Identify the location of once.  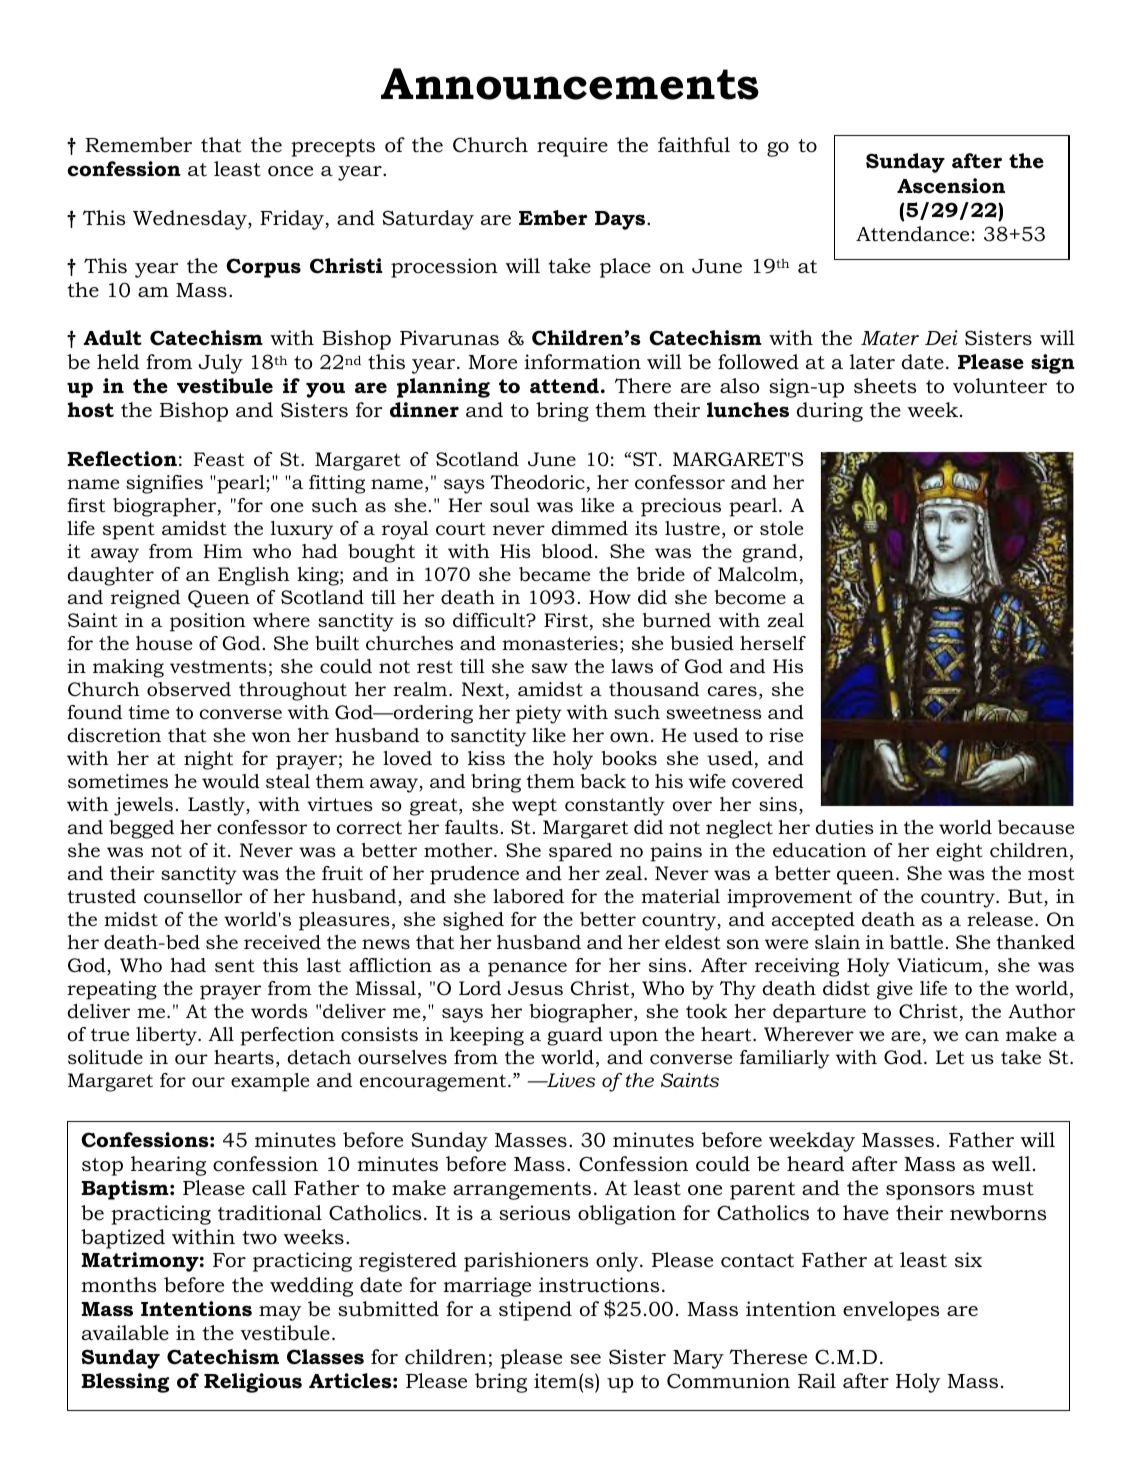
(290, 171).
